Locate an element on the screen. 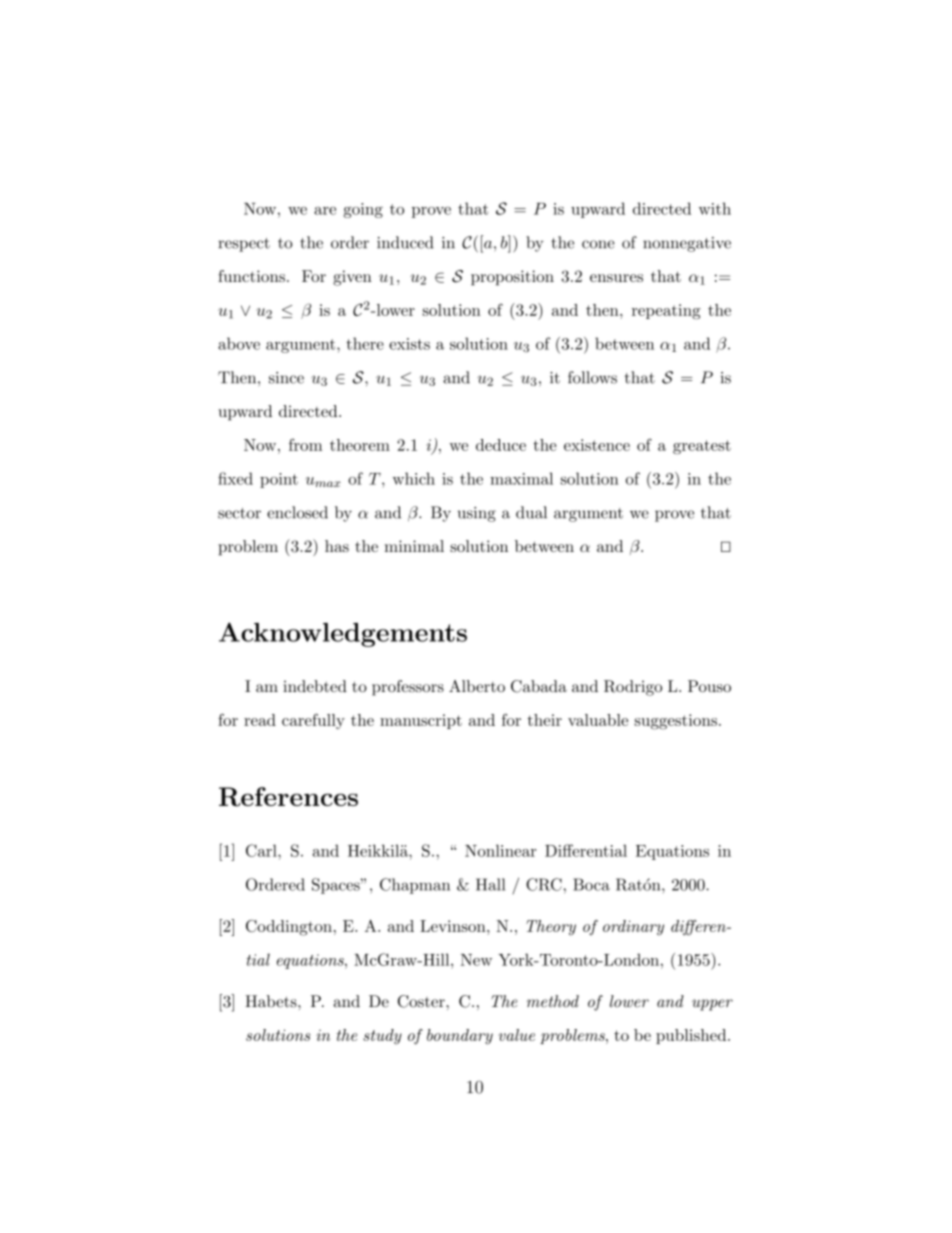 This screenshot has height=1233, width=952. Rodrigo is located at coordinates (633, 688).
